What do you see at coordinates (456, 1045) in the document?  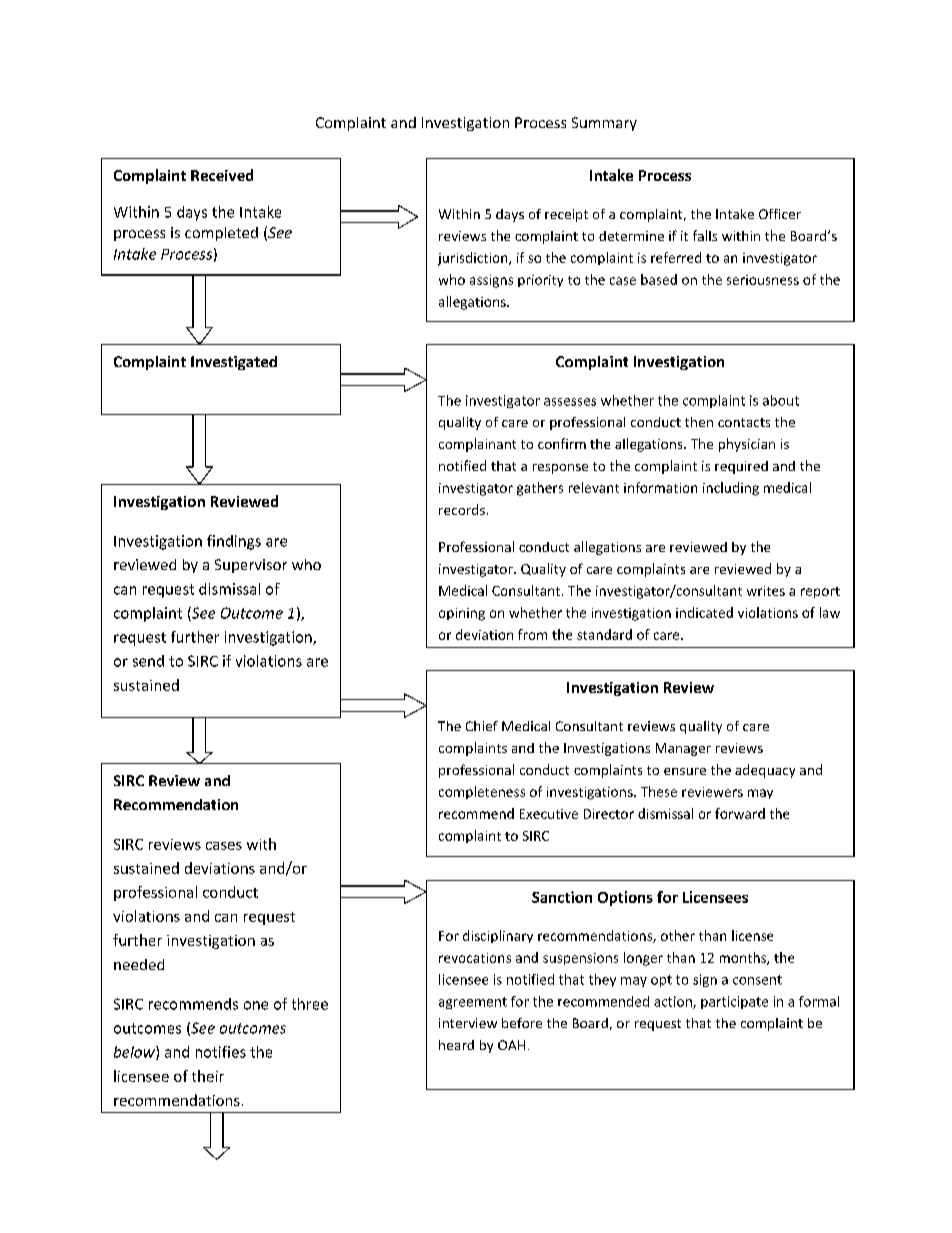 I see `heard` at bounding box center [456, 1045].
